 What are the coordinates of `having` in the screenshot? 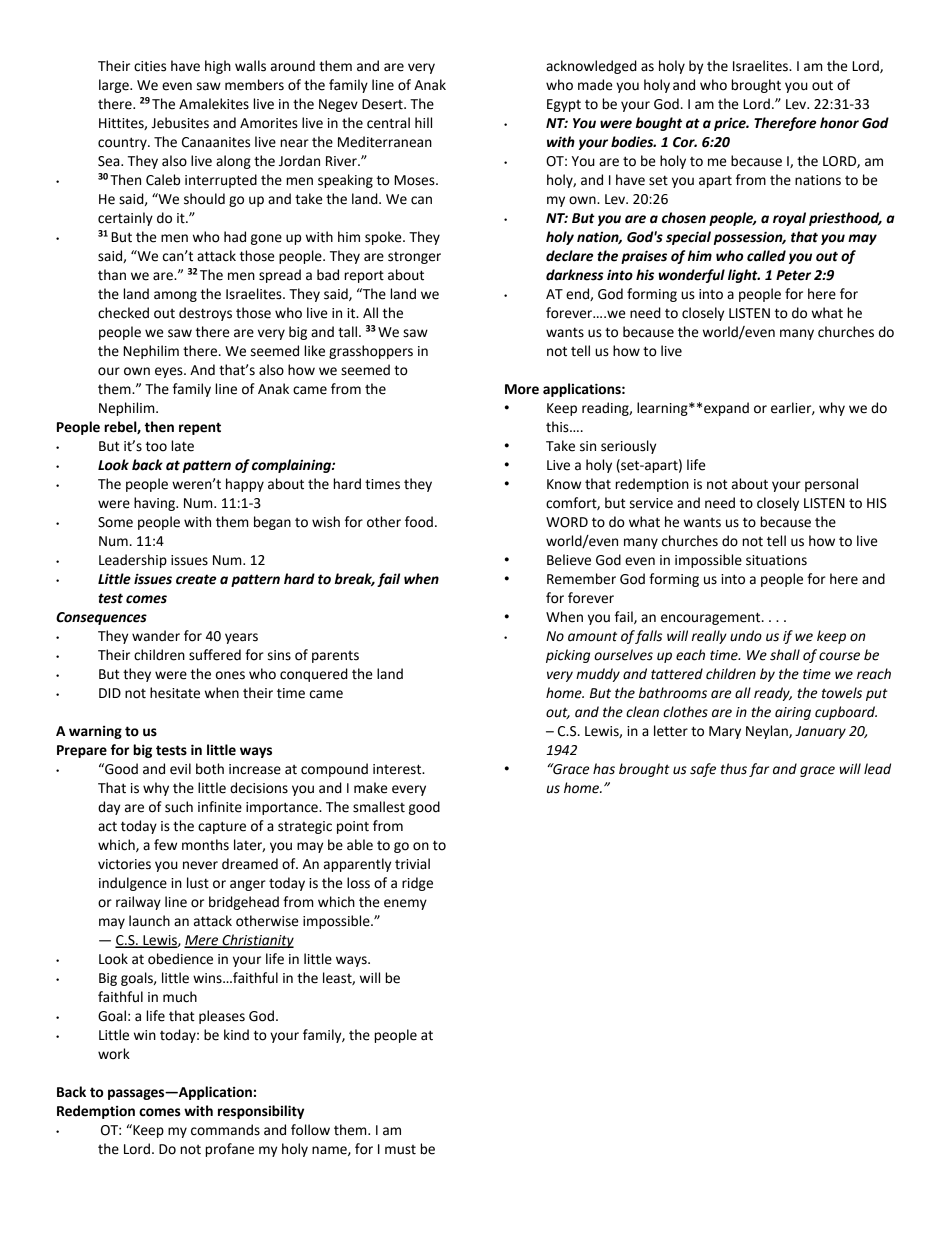 It's located at (155, 504).
